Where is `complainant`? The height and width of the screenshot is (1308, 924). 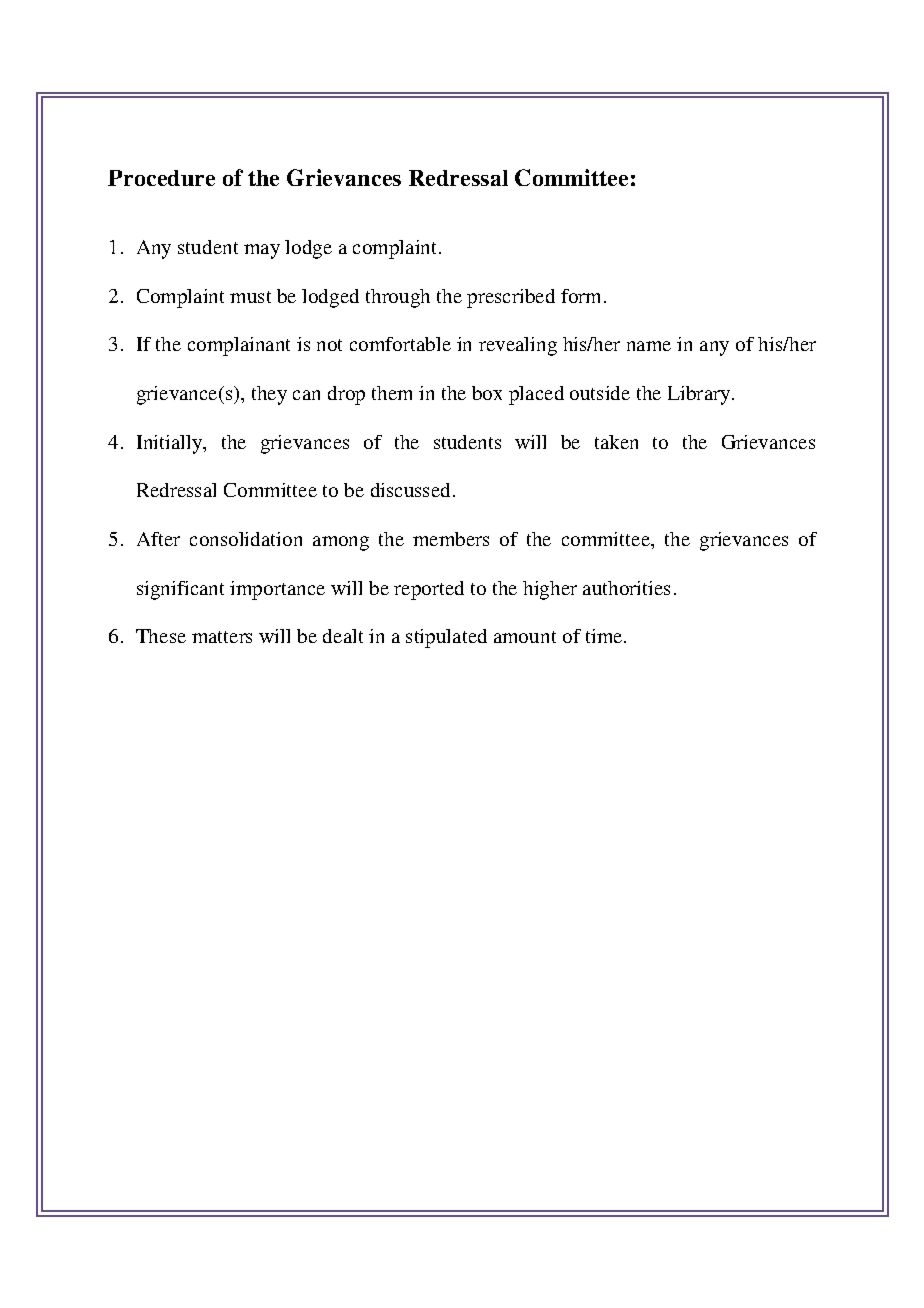 complainant is located at coordinates (239, 346).
